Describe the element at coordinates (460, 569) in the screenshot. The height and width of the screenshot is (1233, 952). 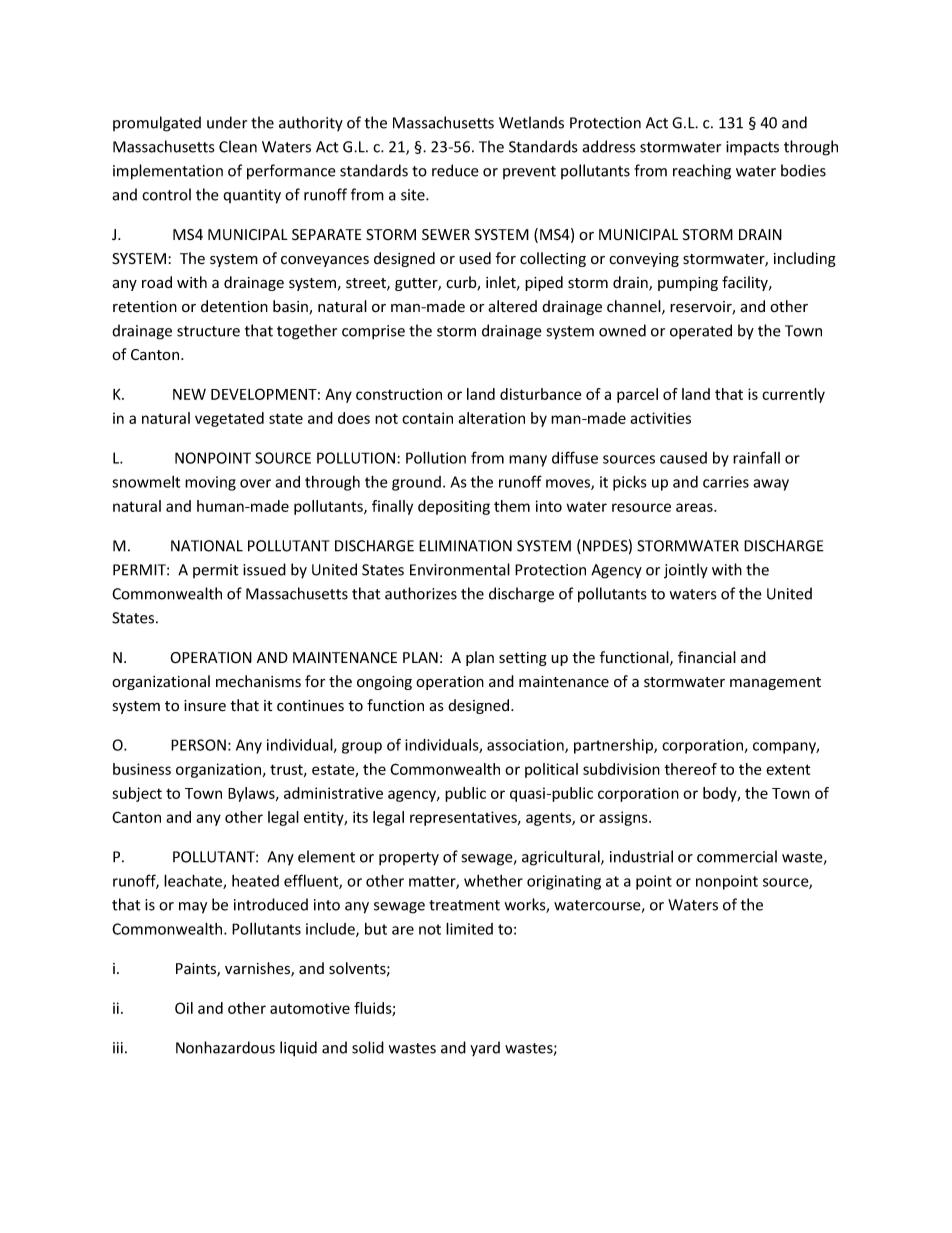
I see `Environmental` at that location.
